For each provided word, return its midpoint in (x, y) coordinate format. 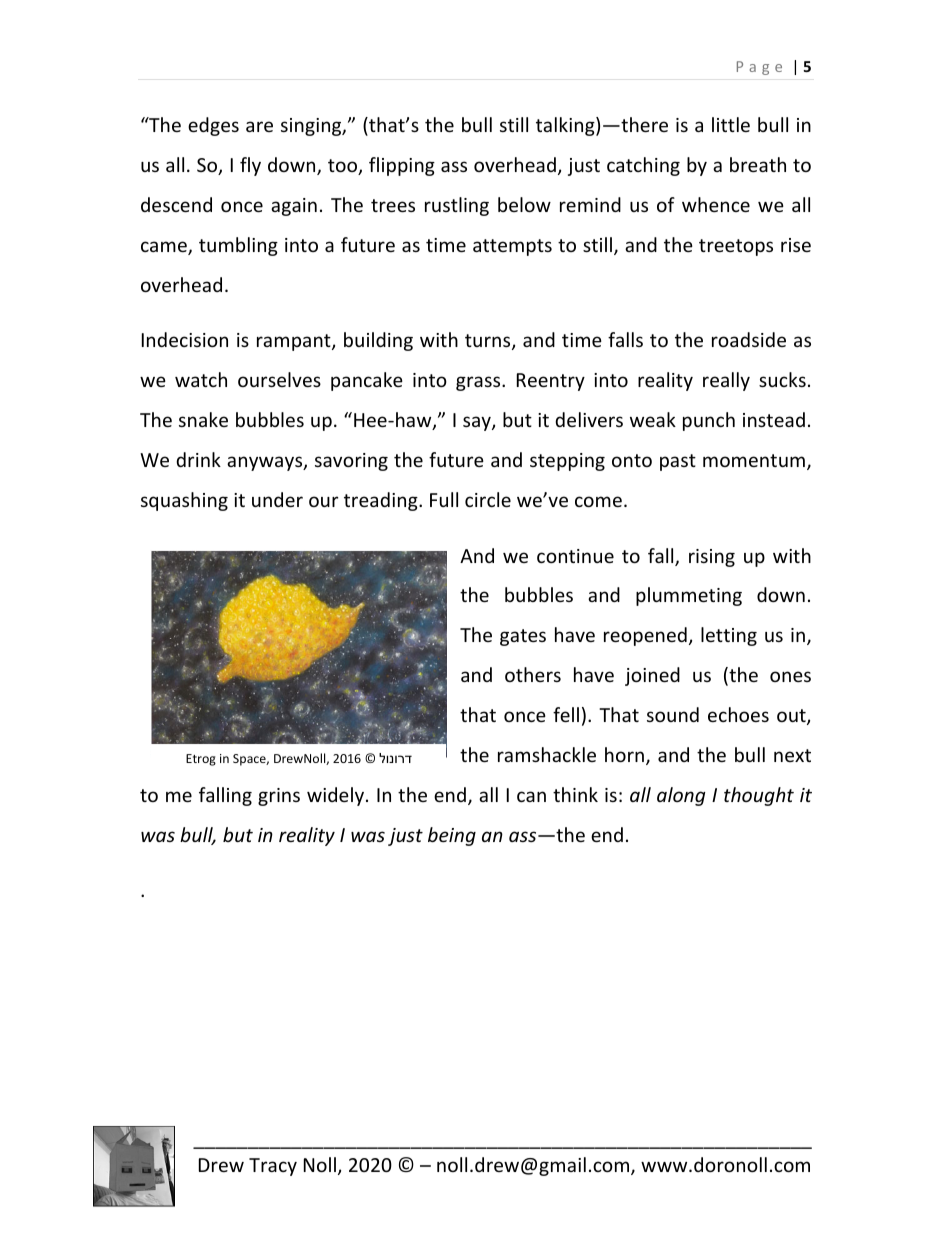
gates (523, 637)
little (731, 124)
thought (759, 796)
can (531, 796)
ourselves (279, 379)
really (726, 381)
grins (279, 797)
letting (729, 636)
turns (489, 342)
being (452, 836)
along (681, 796)
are (259, 126)
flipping (402, 166)
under (277, 499)
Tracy (273, 1167)
